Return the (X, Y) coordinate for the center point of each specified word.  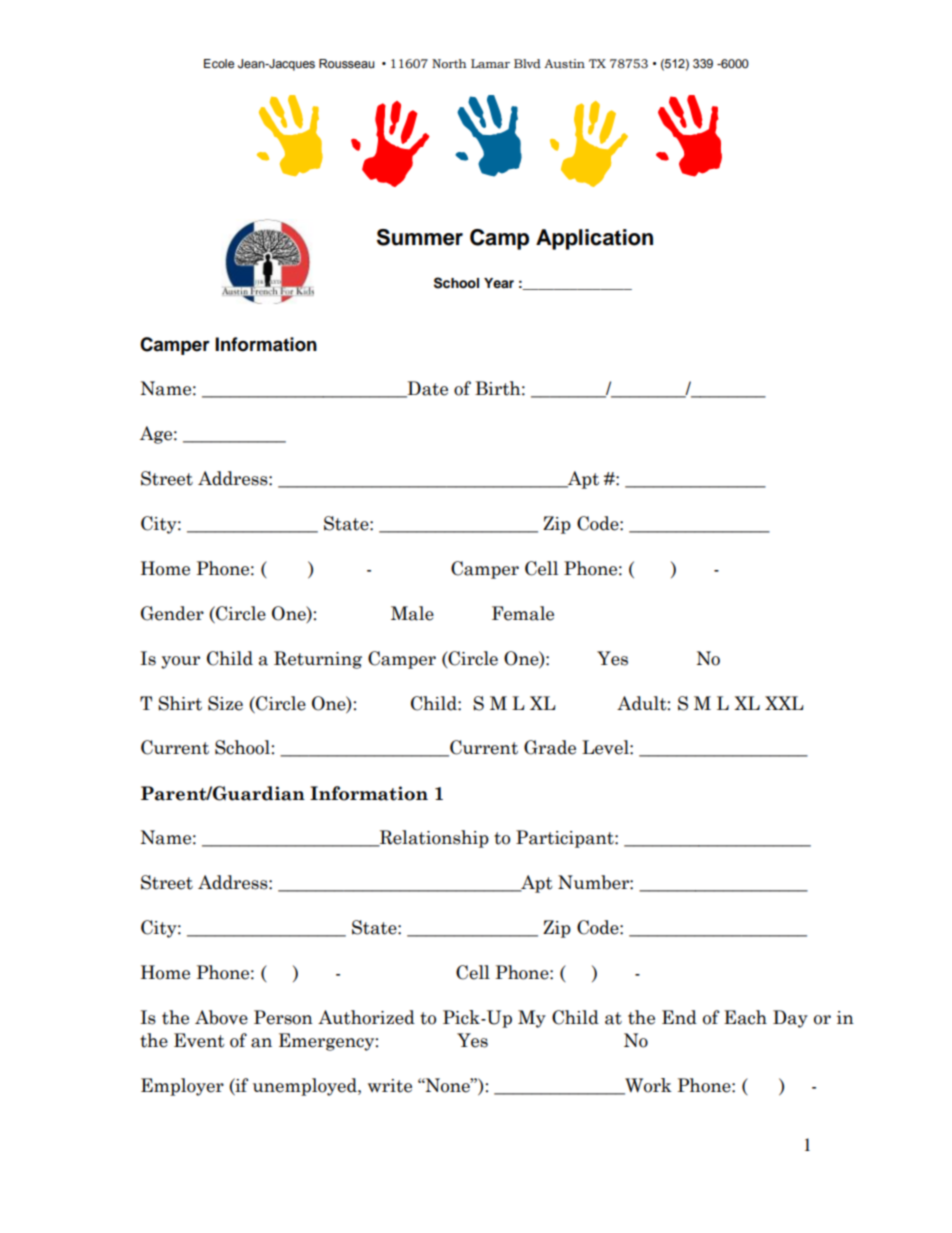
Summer (420, 237)
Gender (172, 613)
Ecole (219, 63)
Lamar (490, 64)
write (390, 1086)
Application (594, 239)
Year (499, 283)
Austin (564, 64)
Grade (550, 747)
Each (745, 1017)
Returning (318, 660)
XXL (784, 703)
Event (199, 1040)
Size (225, 703)
